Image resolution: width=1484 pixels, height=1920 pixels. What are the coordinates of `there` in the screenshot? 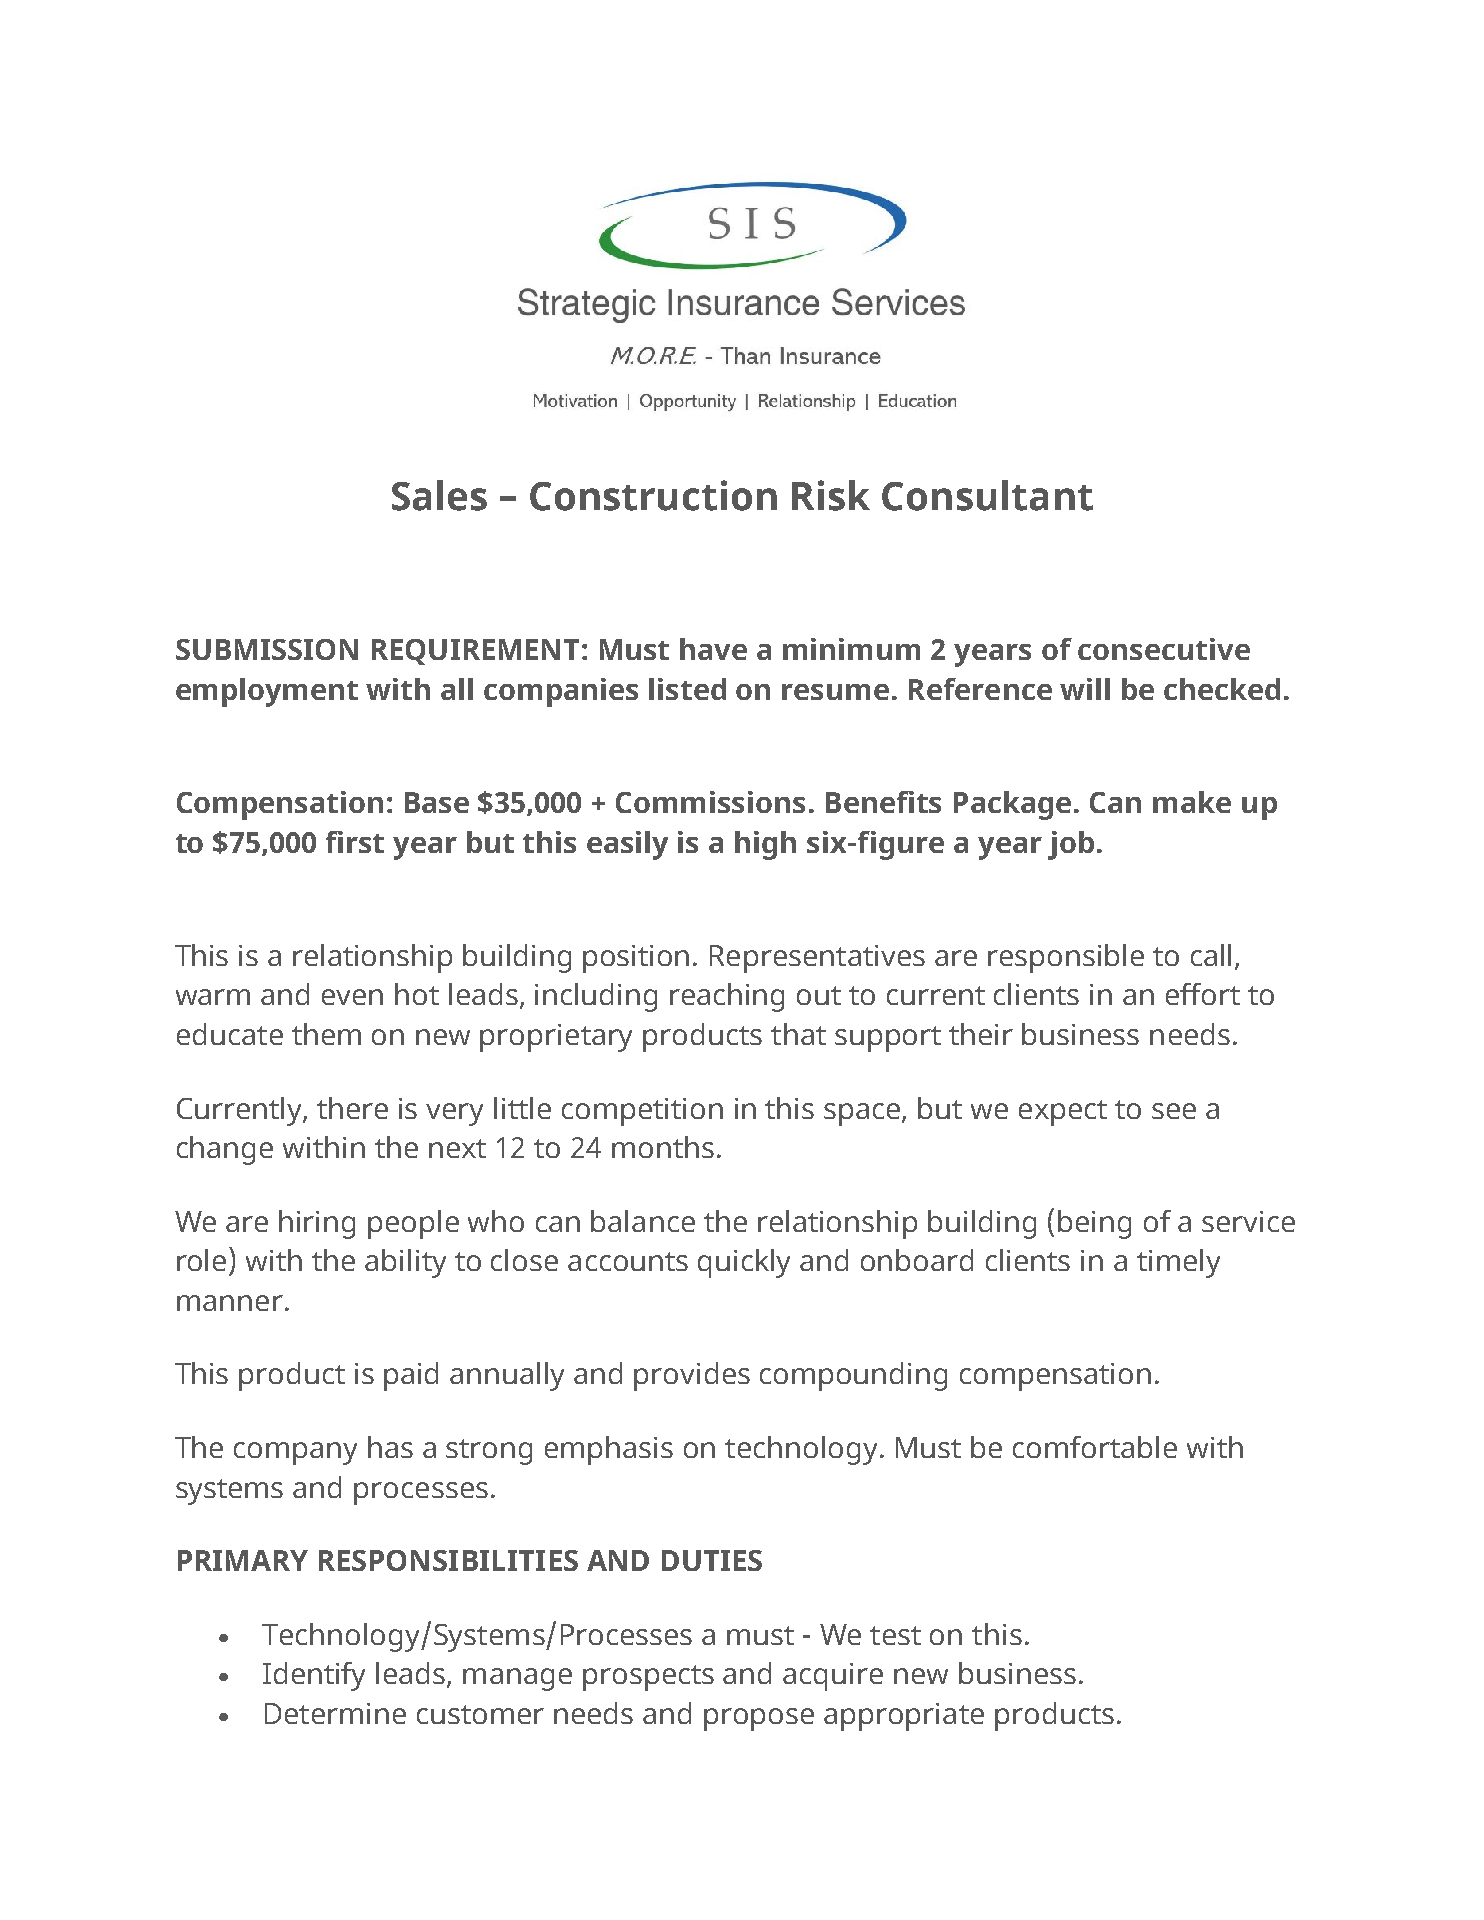 It's located at (352, 1108).
